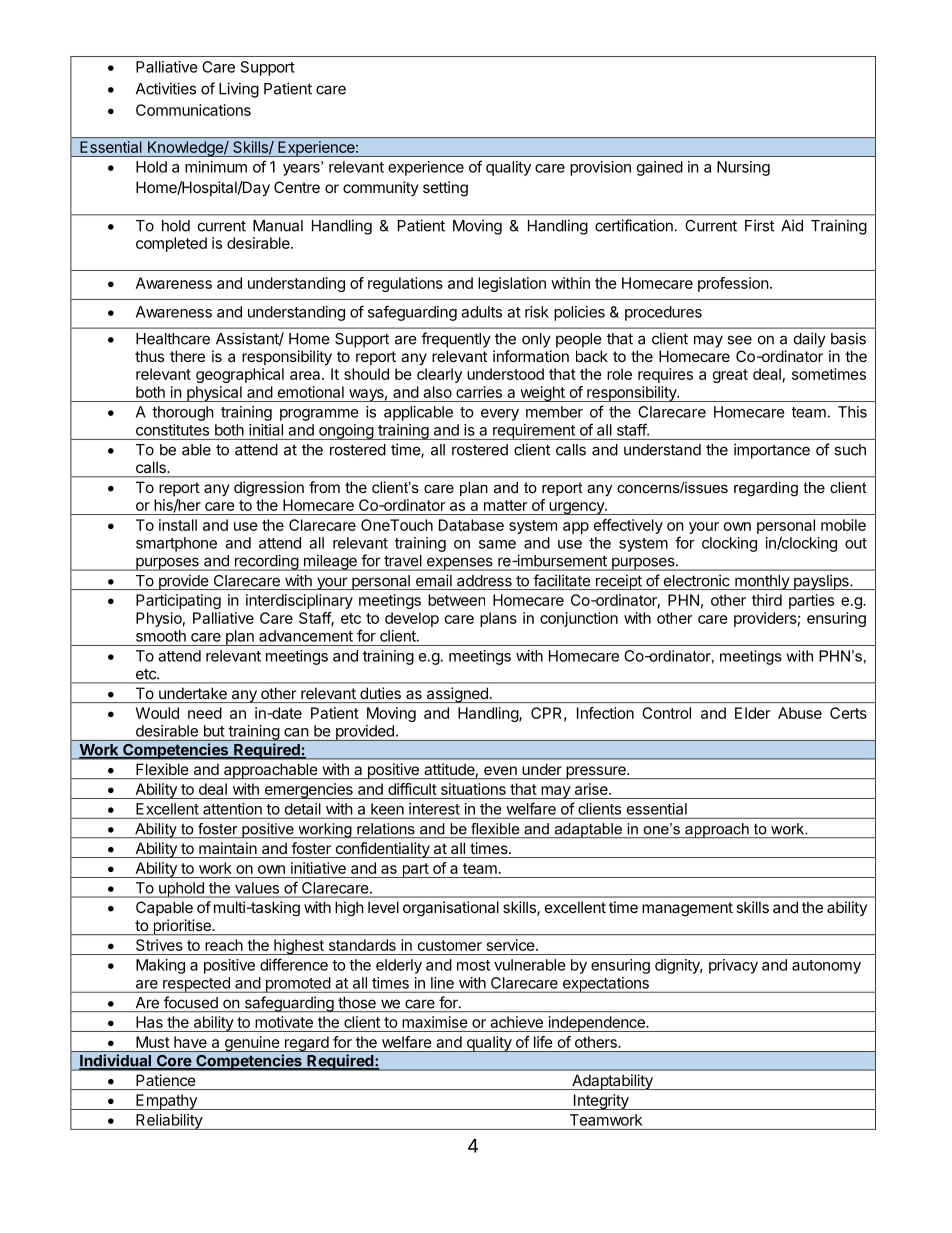 This screenshot has height=1233, width=952. Describe the element at coordinates (183, 413) in the screenshot. I see `thorough` at that location.
